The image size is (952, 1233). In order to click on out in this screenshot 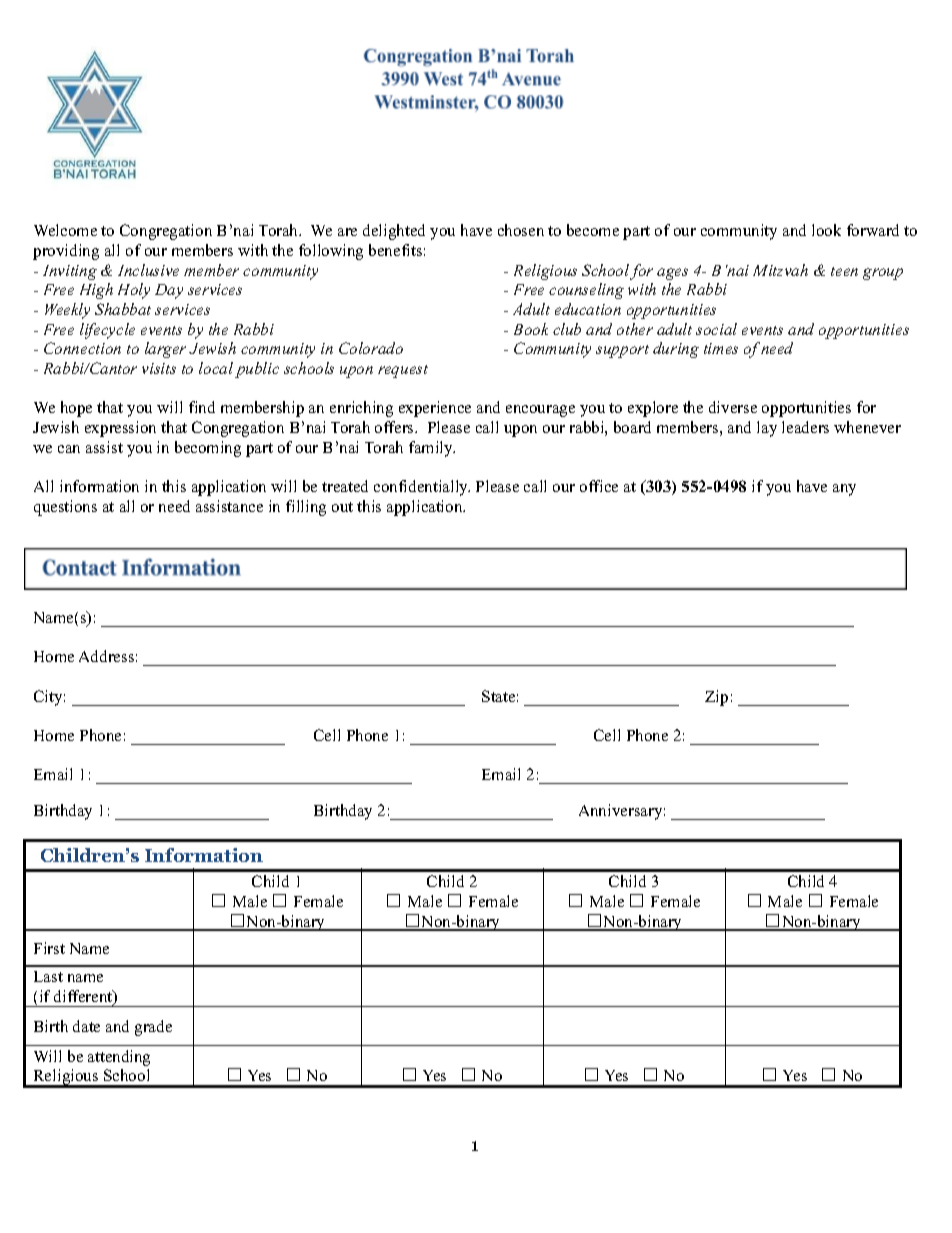, I will do `click(342, 507)`.
